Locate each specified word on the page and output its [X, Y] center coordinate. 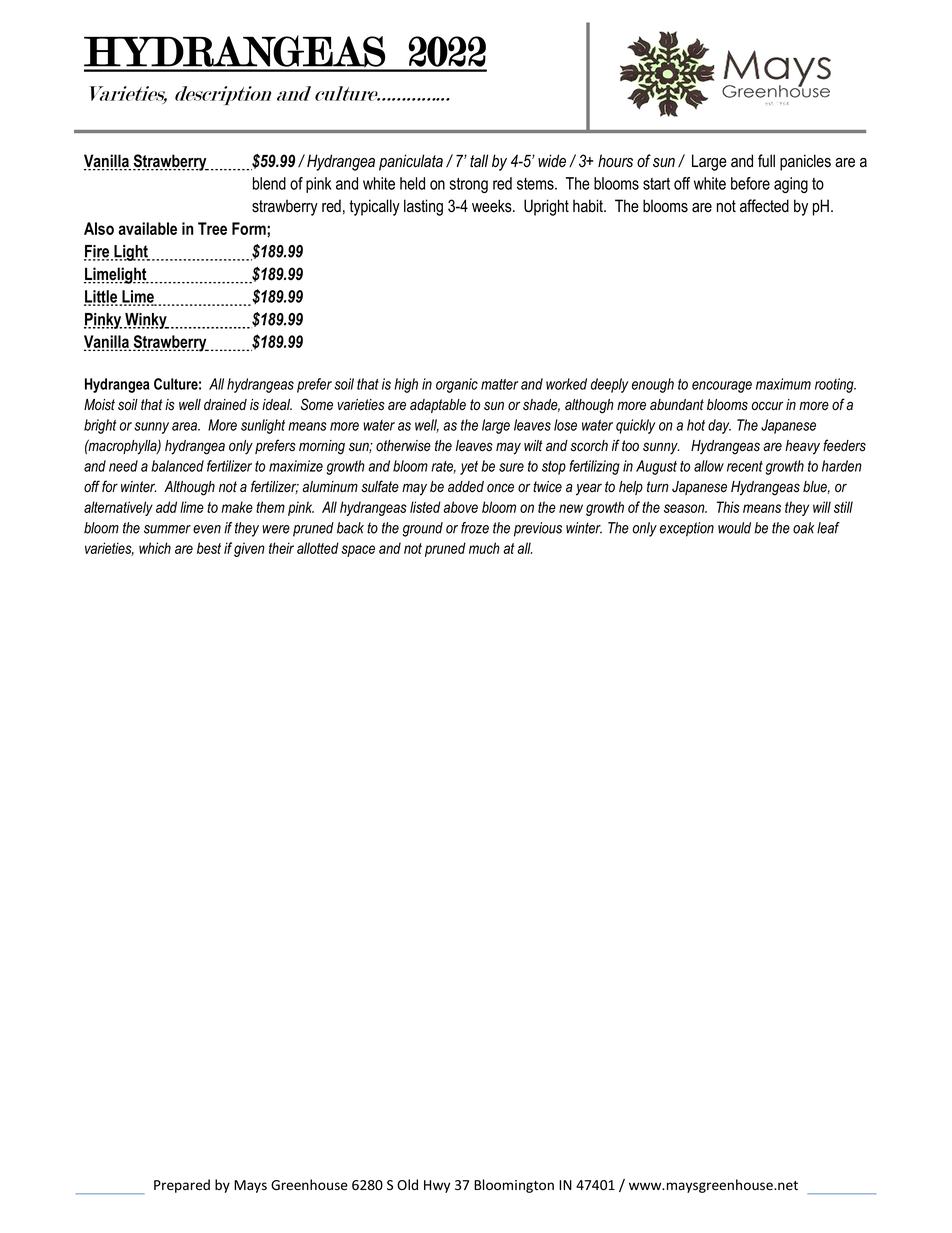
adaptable [438, 406]
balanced [177, 466]
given [249, 549]
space [358, 551]
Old [407, 1184]
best [209, 548]
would [734, 528]
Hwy [437, 1186]
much [484, 548]
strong [468, 185]
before [750, 183]
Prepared [182, 1186]
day [719, 426]
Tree [212, 228]
